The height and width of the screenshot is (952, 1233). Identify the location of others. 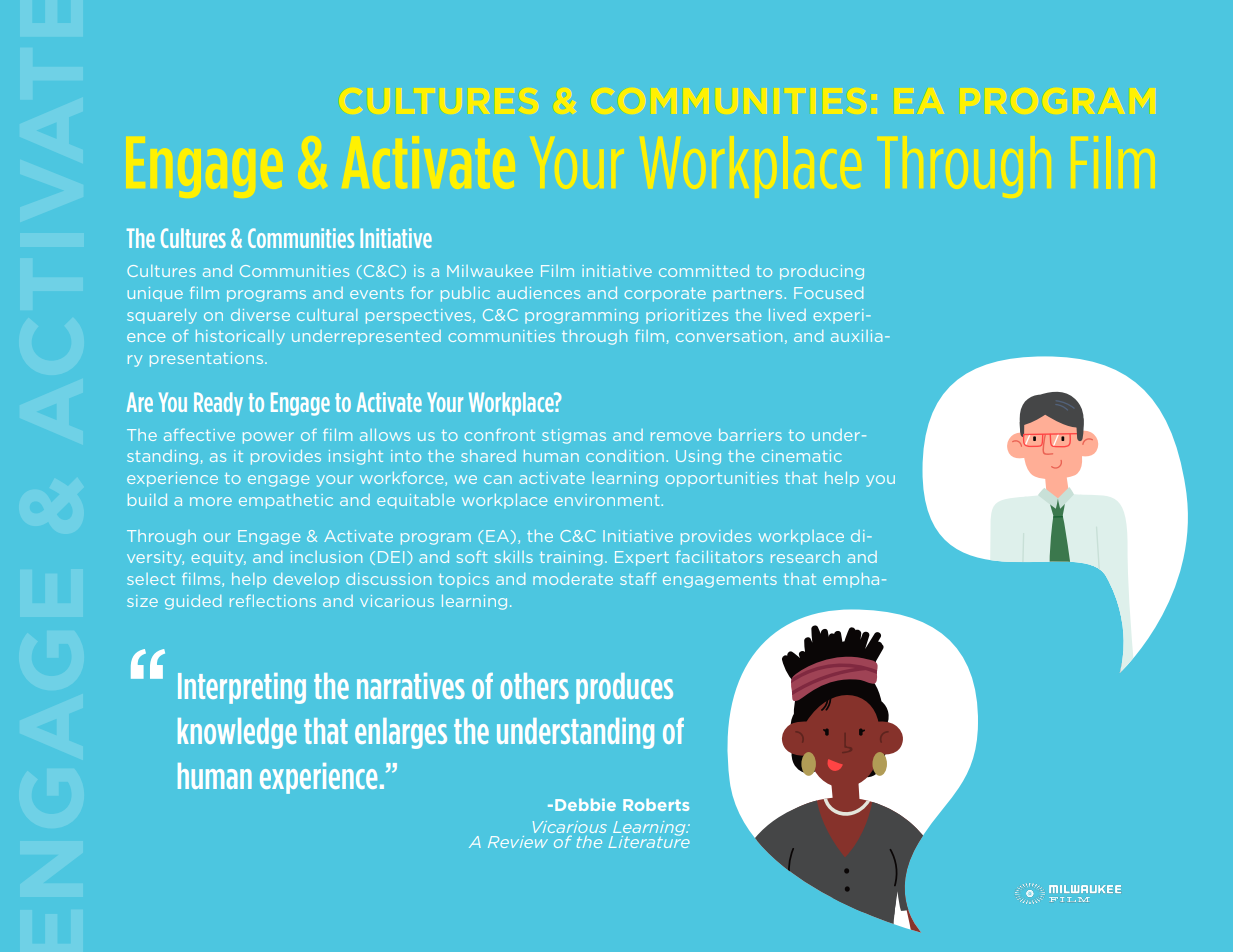
(535, 686).
